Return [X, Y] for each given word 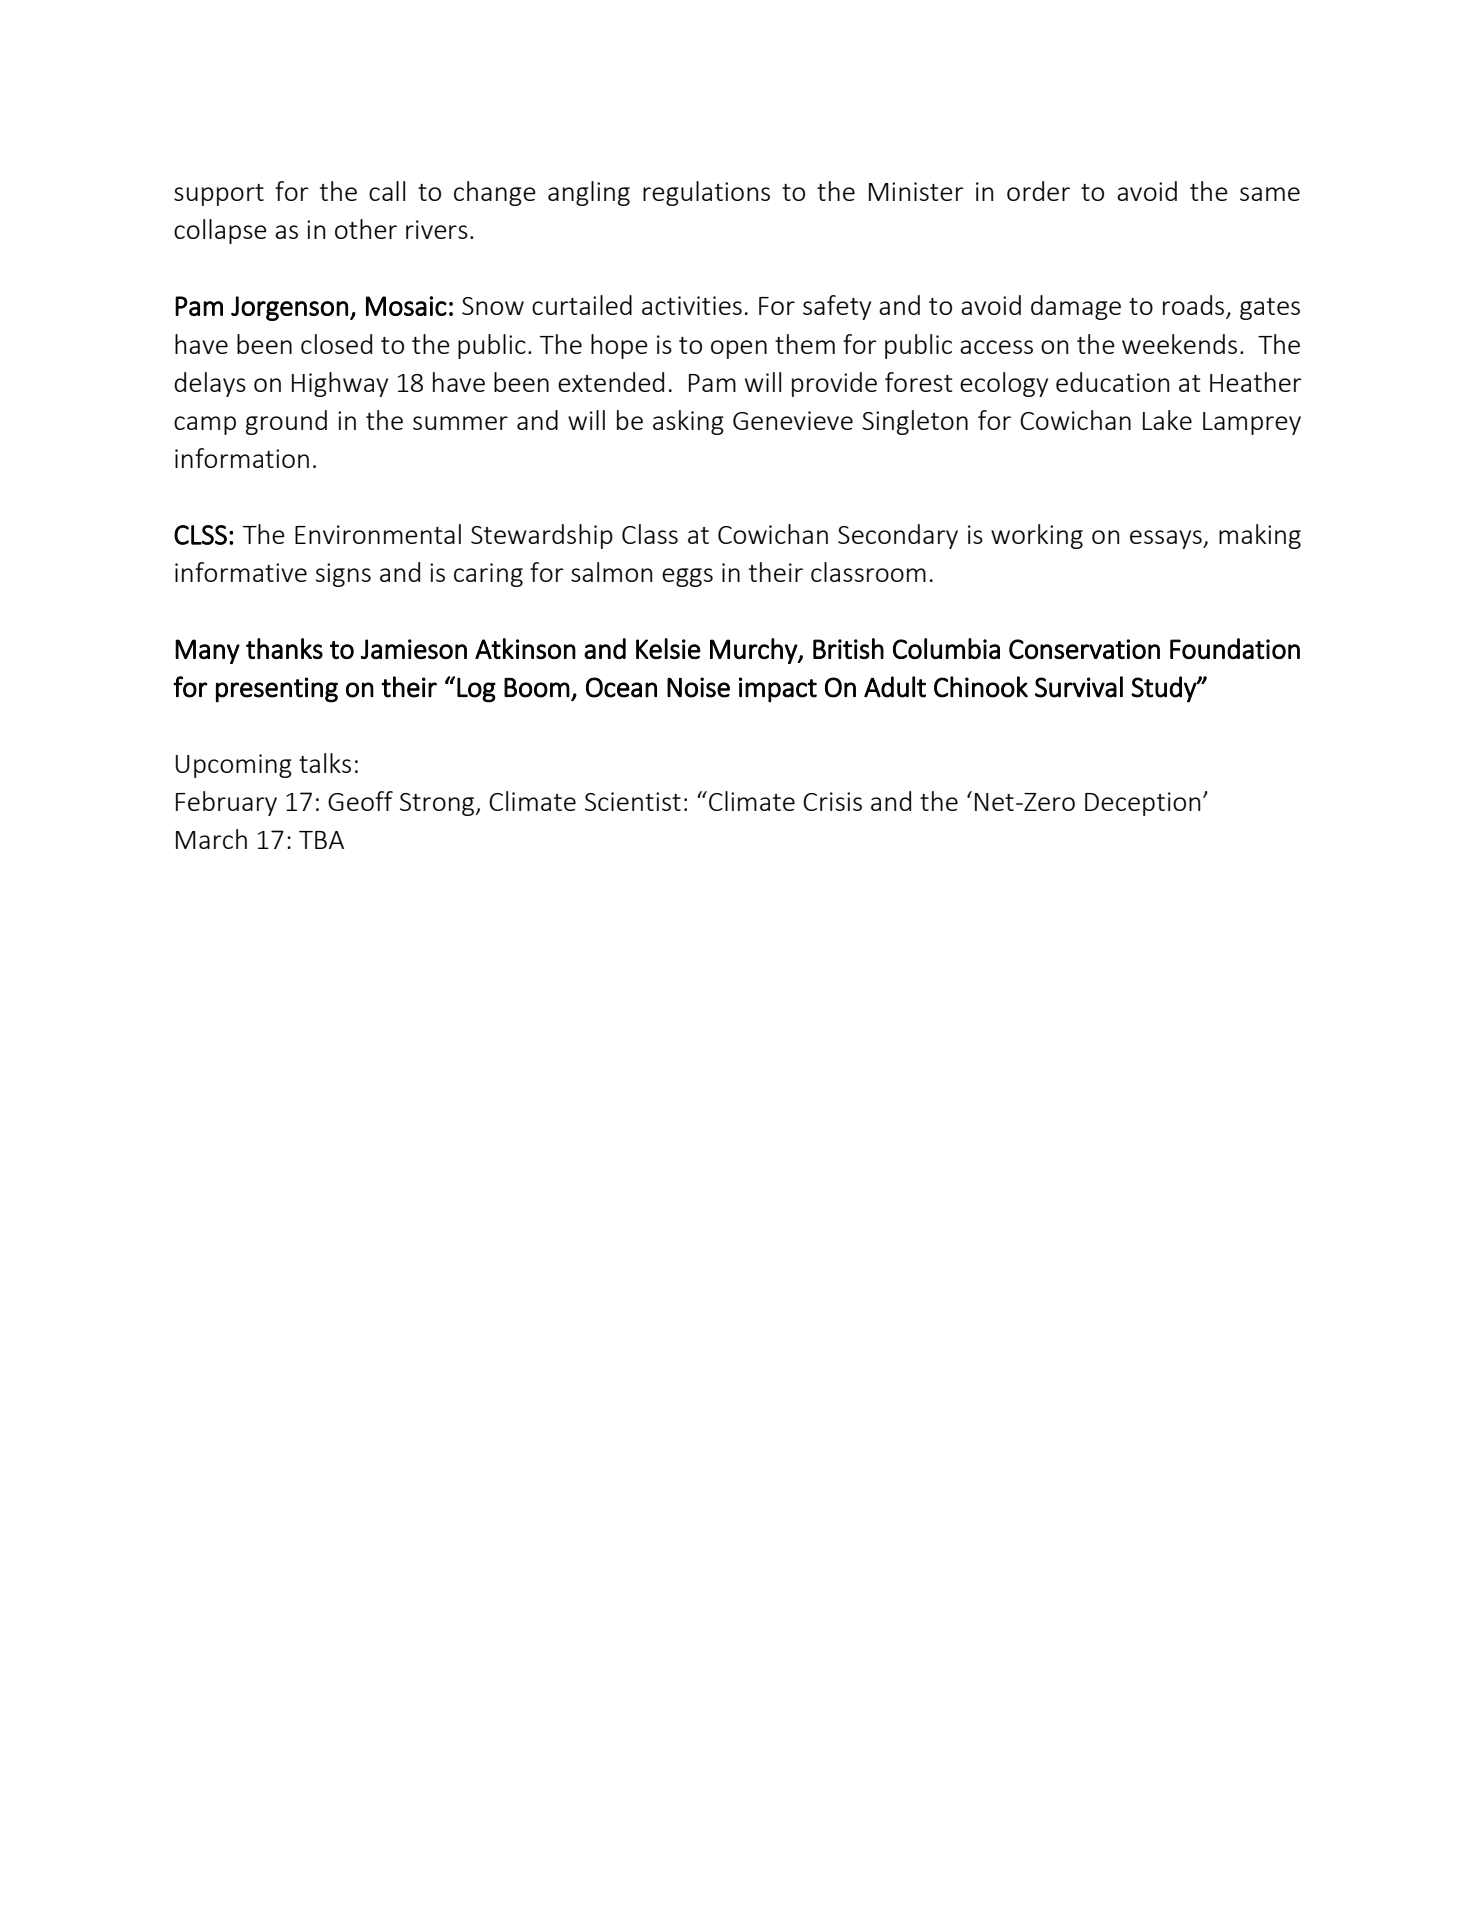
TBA [321, 840]
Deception [1142, 804]
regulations [706, 193]
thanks [284, 648]
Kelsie [668, 648]
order [1038, 191]
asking [688, 422]
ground [286, 422]
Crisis [832, 801]
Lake [1167, 420]
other [366, 229]
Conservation [1084, 649]
